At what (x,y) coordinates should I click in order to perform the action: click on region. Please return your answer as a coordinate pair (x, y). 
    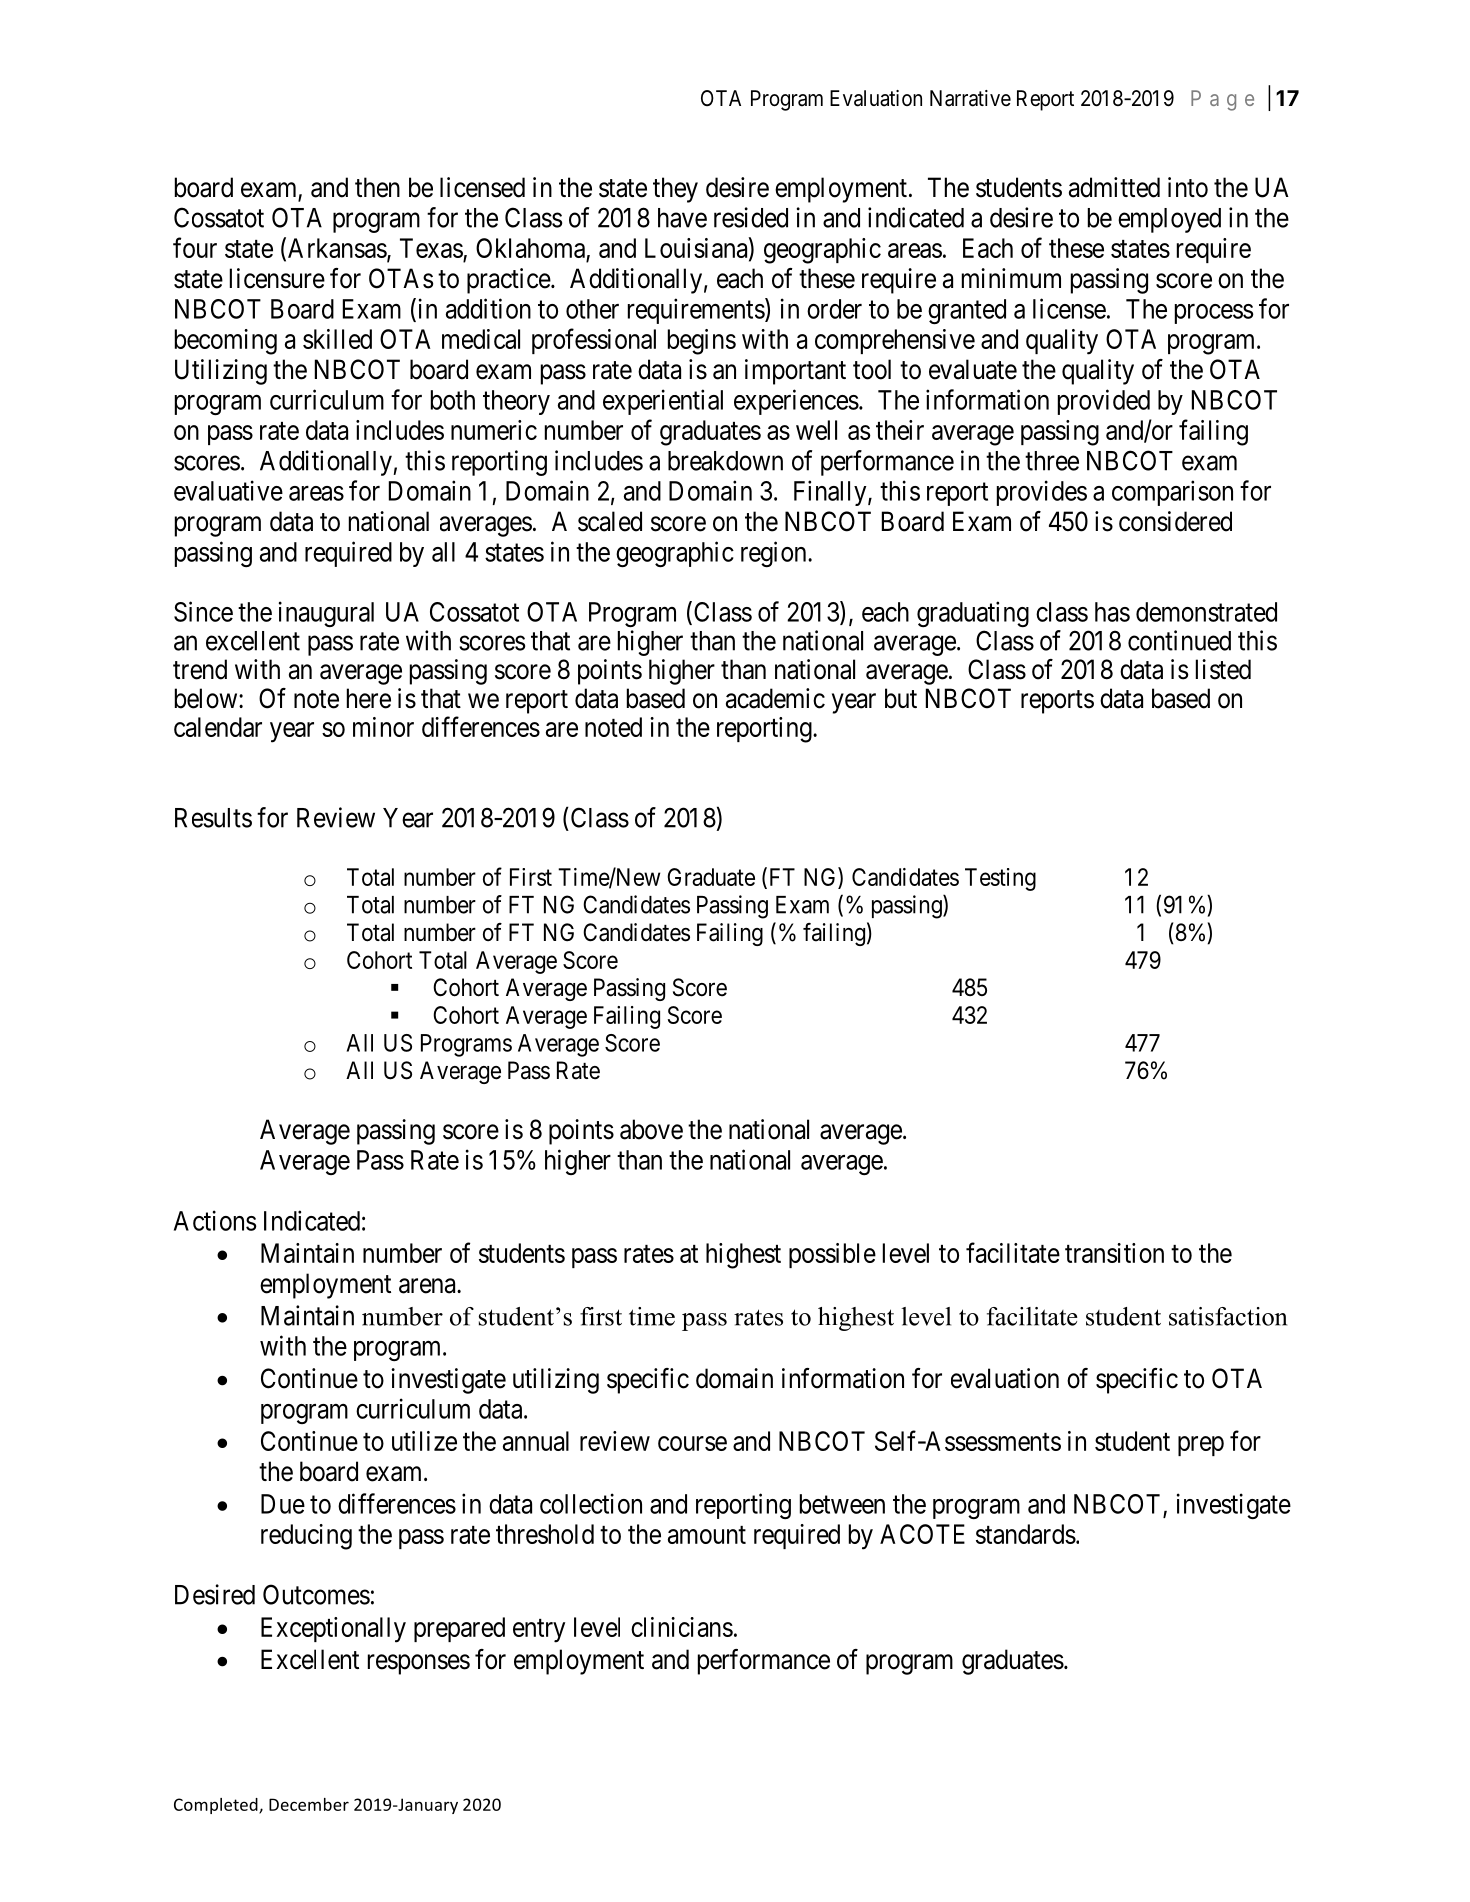
    Looking at the image, I should click on (775, 554).
